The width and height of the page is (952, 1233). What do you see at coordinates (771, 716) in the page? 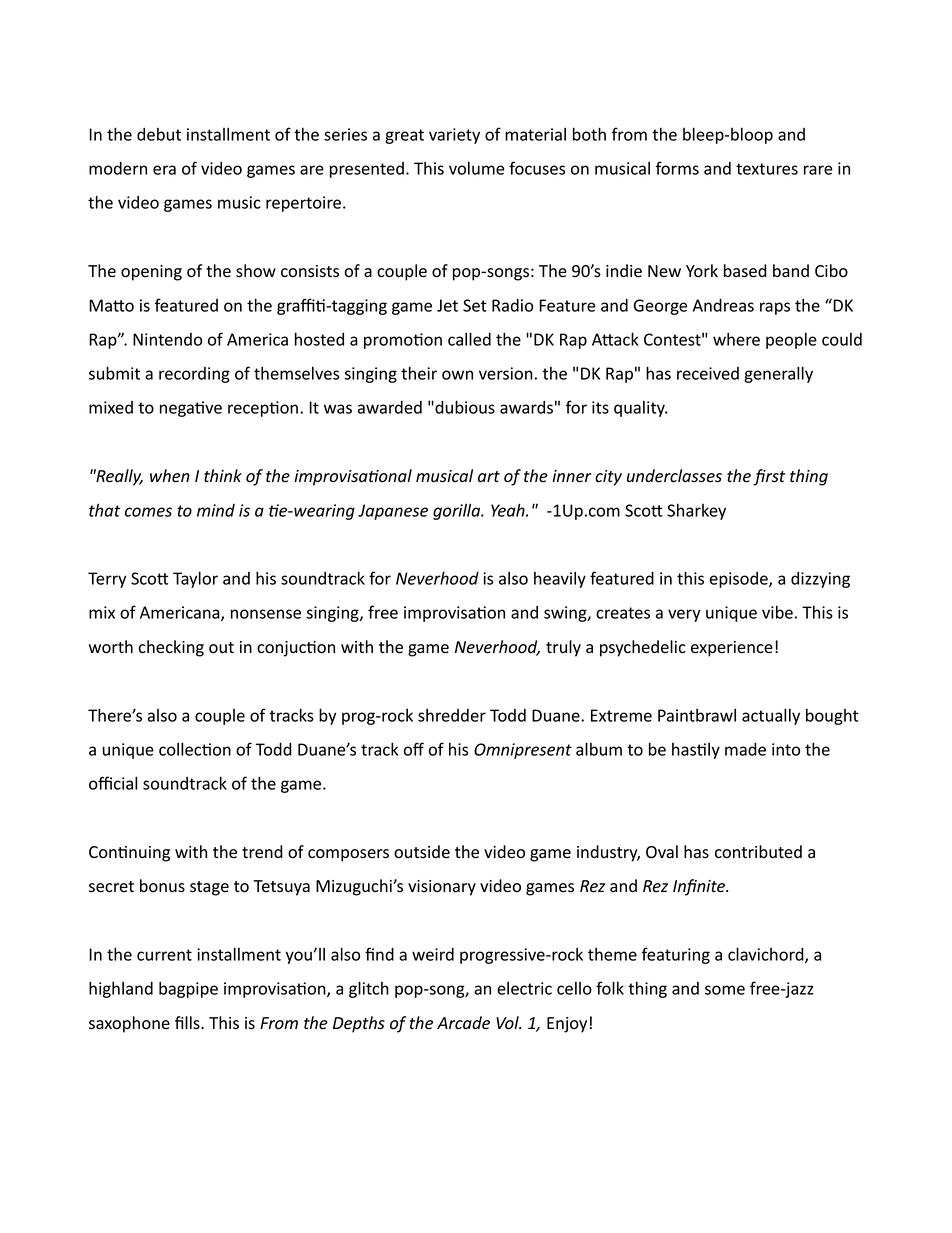
I see `actually` at bounding box center [771, 716].
